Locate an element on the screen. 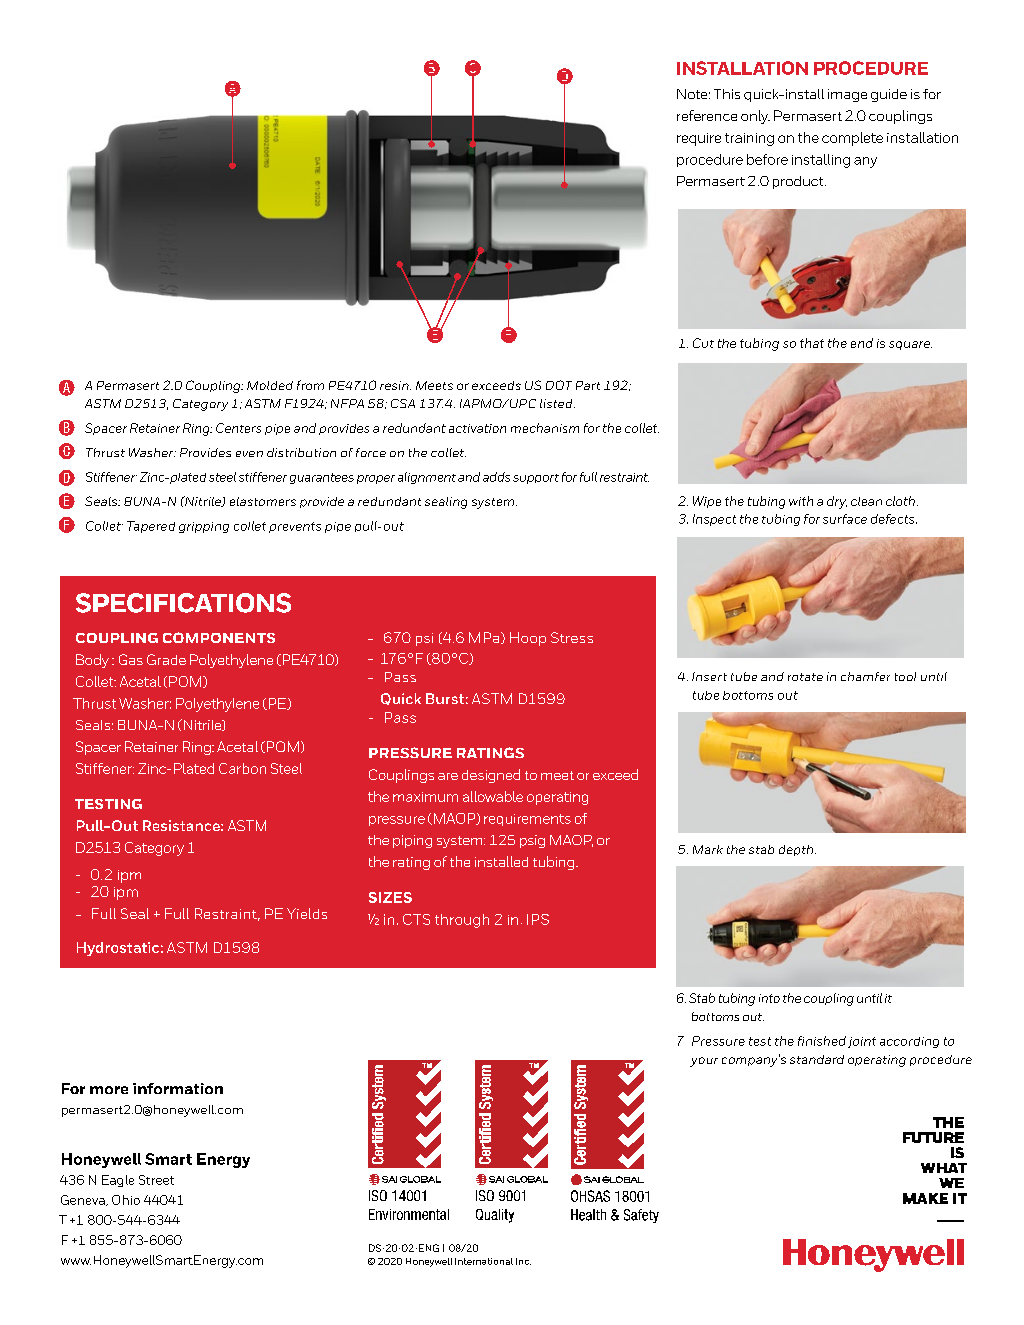  Ohio is located at coordinates (126, 1200).
